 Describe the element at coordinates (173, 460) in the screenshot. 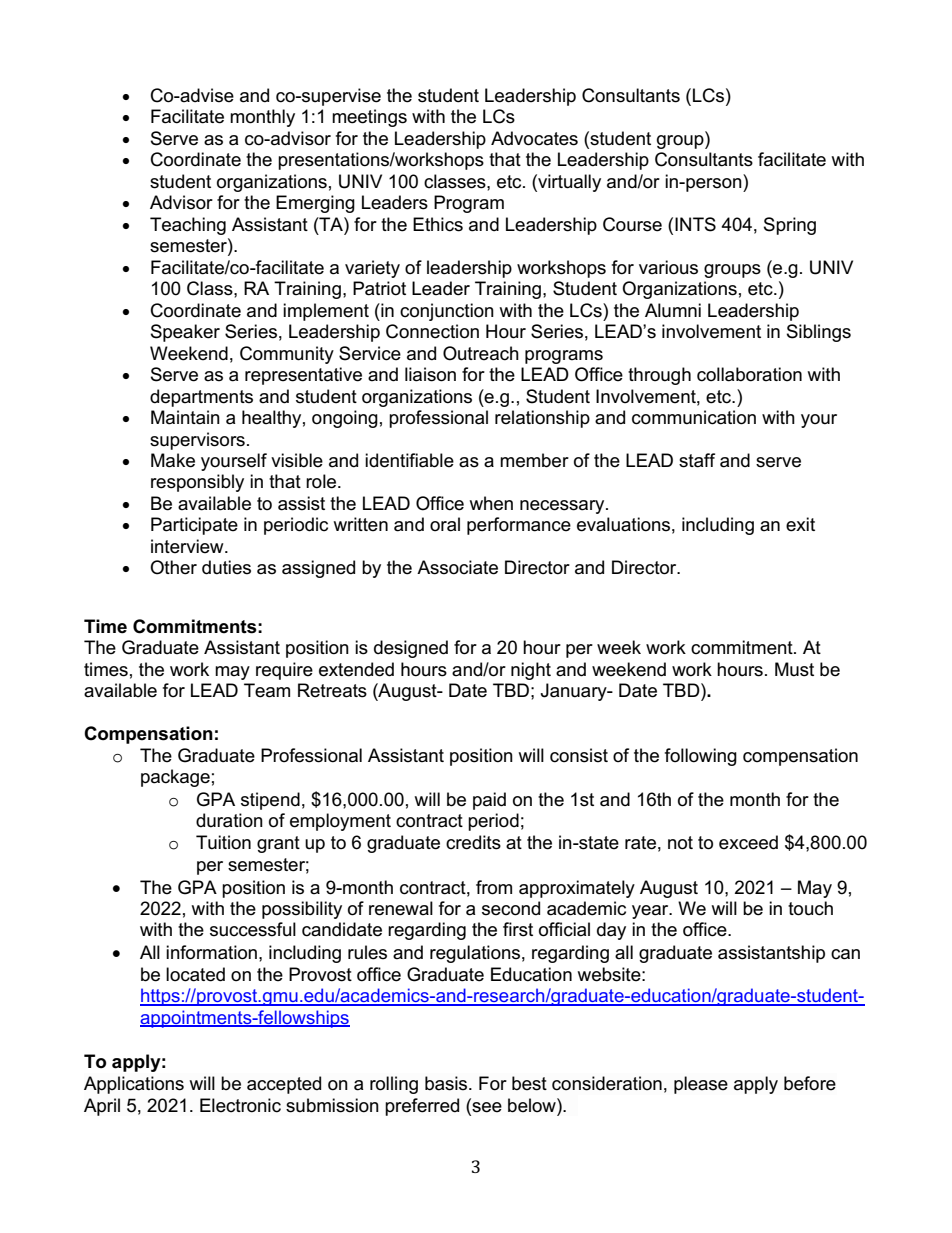

I see `Make` at that location.
